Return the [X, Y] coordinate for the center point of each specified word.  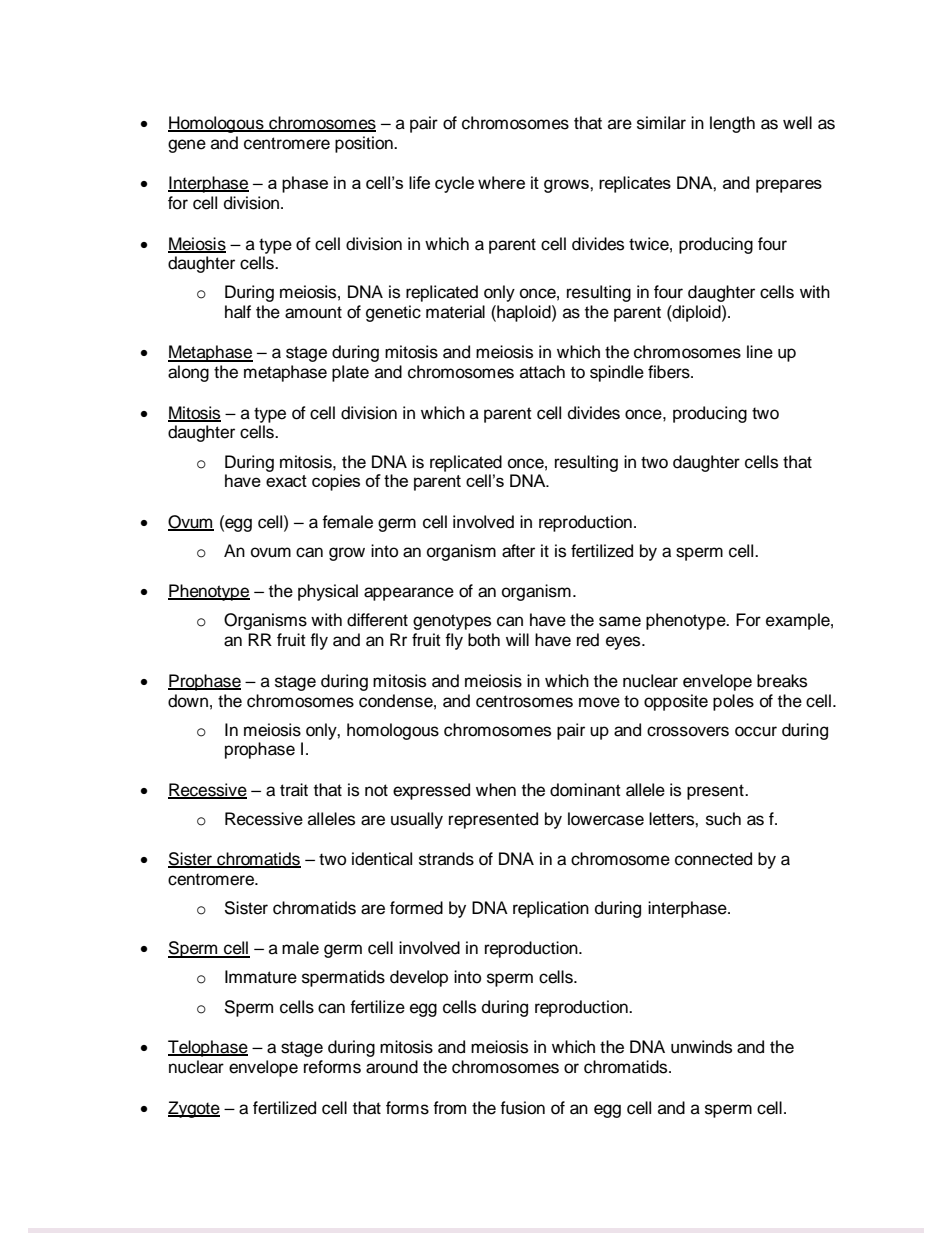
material [455, 312]
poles [733, 702]
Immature [261, 977]
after [518, 551]
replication [551, 909]
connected [713, 859]
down [188, 701]
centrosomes [524, 701]
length [732, 124]
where [501, 182]
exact [286, 481]
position [365, 144]
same [620, 621]
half [238, 312]
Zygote [194, 1109]
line [760, 352]
